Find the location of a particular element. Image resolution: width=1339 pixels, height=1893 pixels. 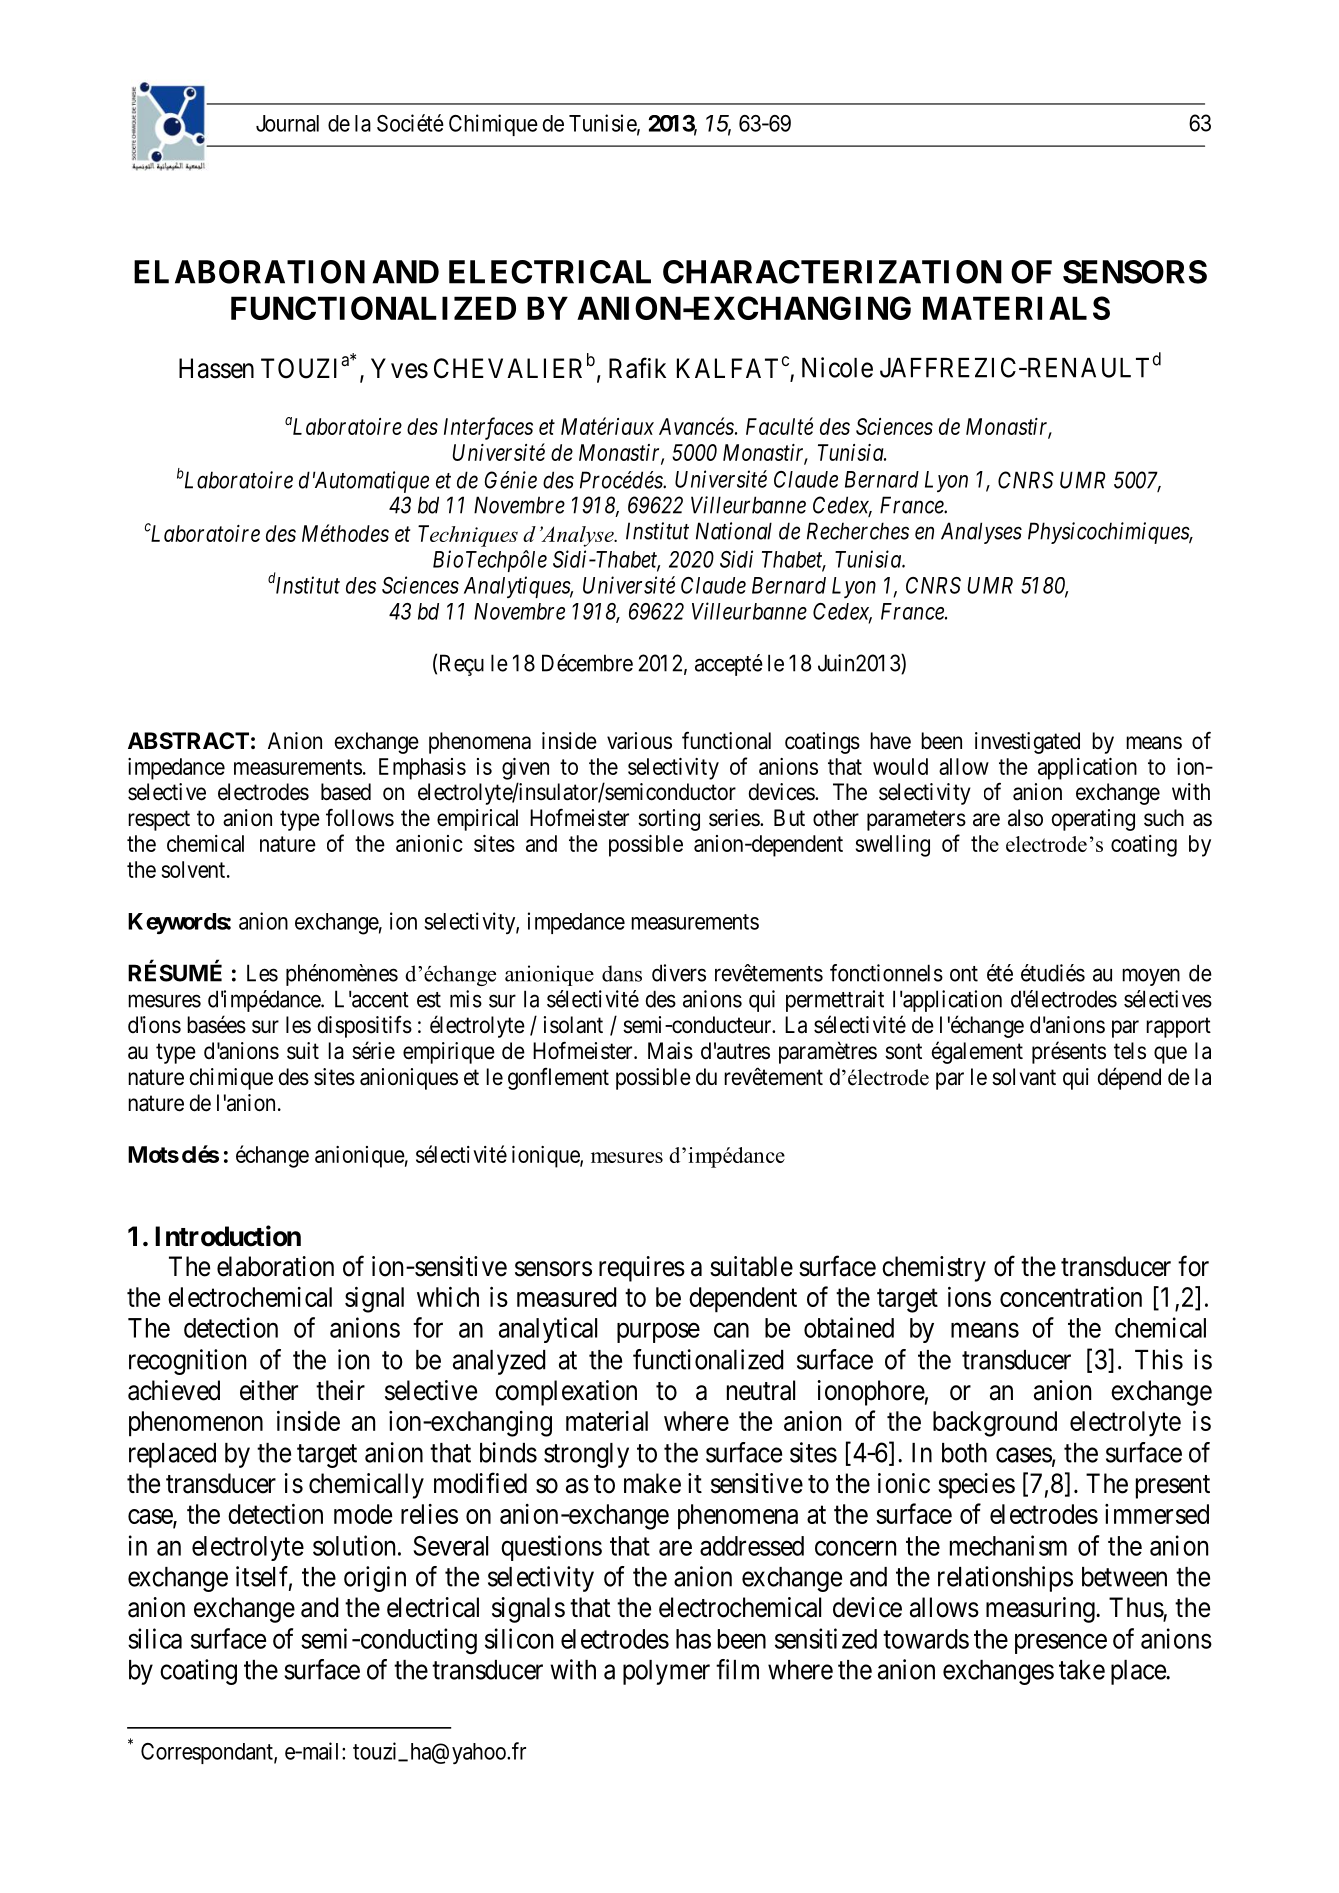

origin is located at coordinates (375, 1579).
